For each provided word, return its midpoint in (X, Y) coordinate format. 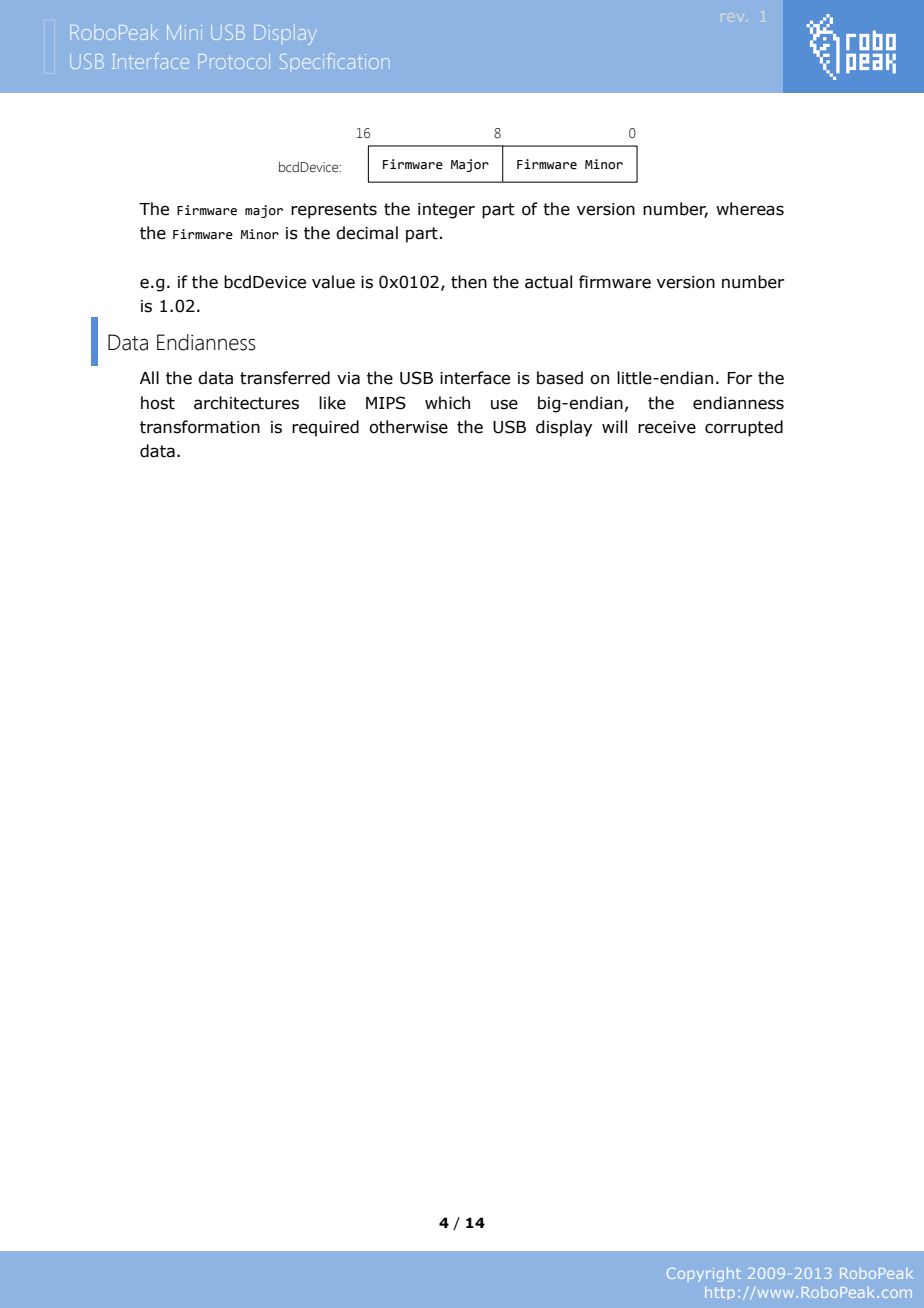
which (447, 403)
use (504, 404)
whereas (750, 209)
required (325, 428)
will (614, 426)
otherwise (408, 427)
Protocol (234, 61)
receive (667, 427)
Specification (335, 61)
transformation (200, 427)
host (158, 403)
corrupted (744, 428)
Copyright (704, 1274)
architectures (246, 403)
